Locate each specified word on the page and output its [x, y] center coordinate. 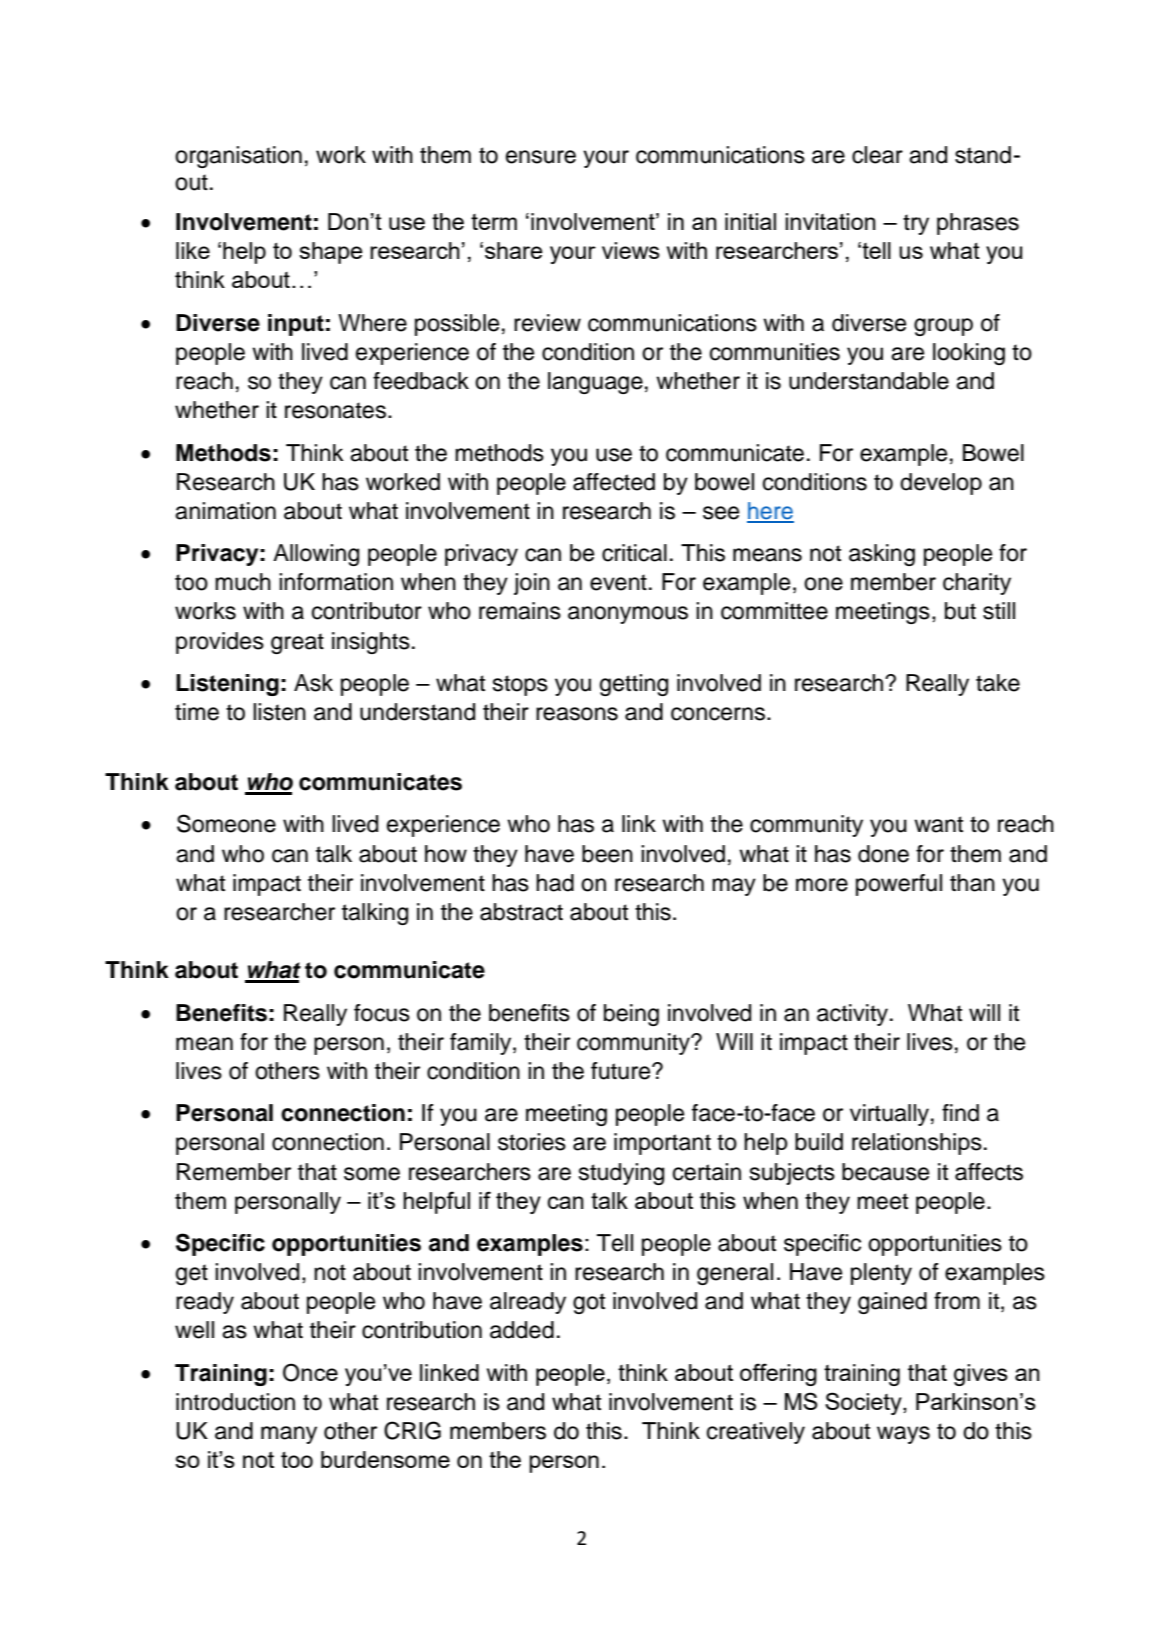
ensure [541, 157]
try [916, 224]
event [618, 582]
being [631, 1015]
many [289, 1435]
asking [882, 555]
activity [852, 1015]
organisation [238, 157]
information [336, 582]
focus [382, 1013]
